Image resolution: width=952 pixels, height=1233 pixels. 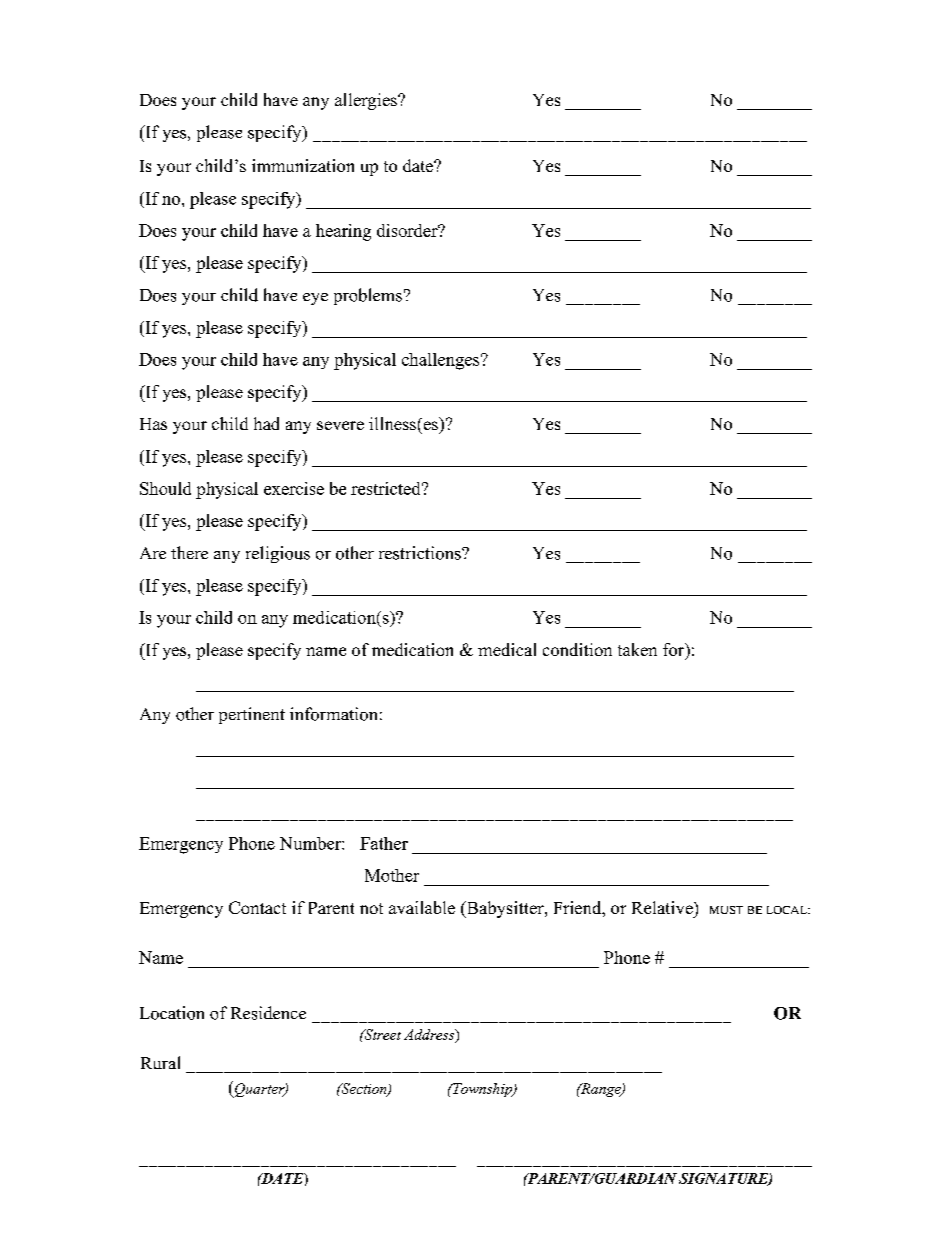 I want to click on pertinent, so click(x=252, y=715).
